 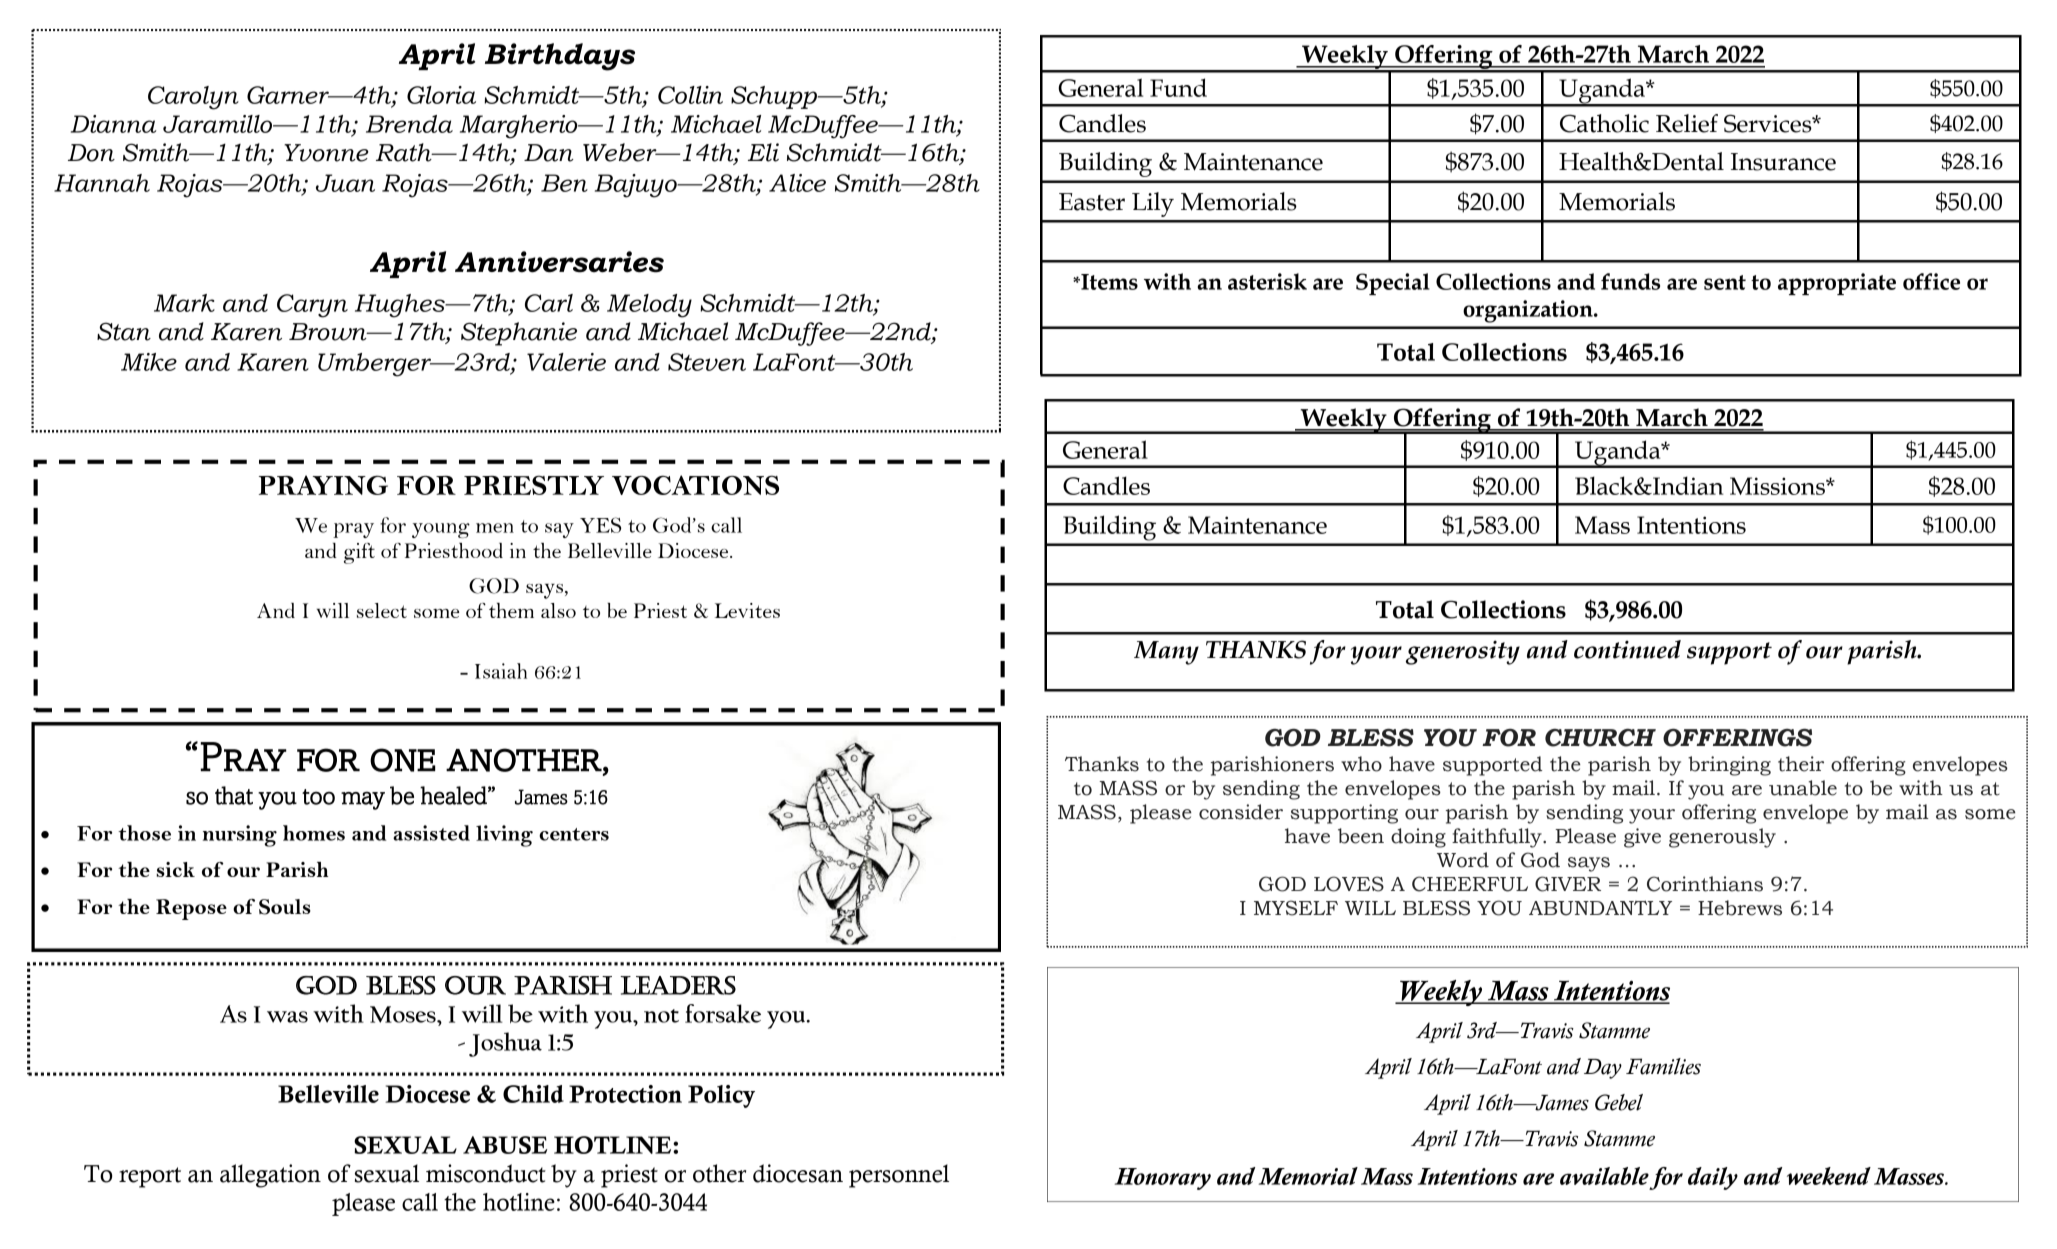 What do you see at coordinates (690, 95) in the screenshot?
I see `Collin` at bounding box center [690, 95].
